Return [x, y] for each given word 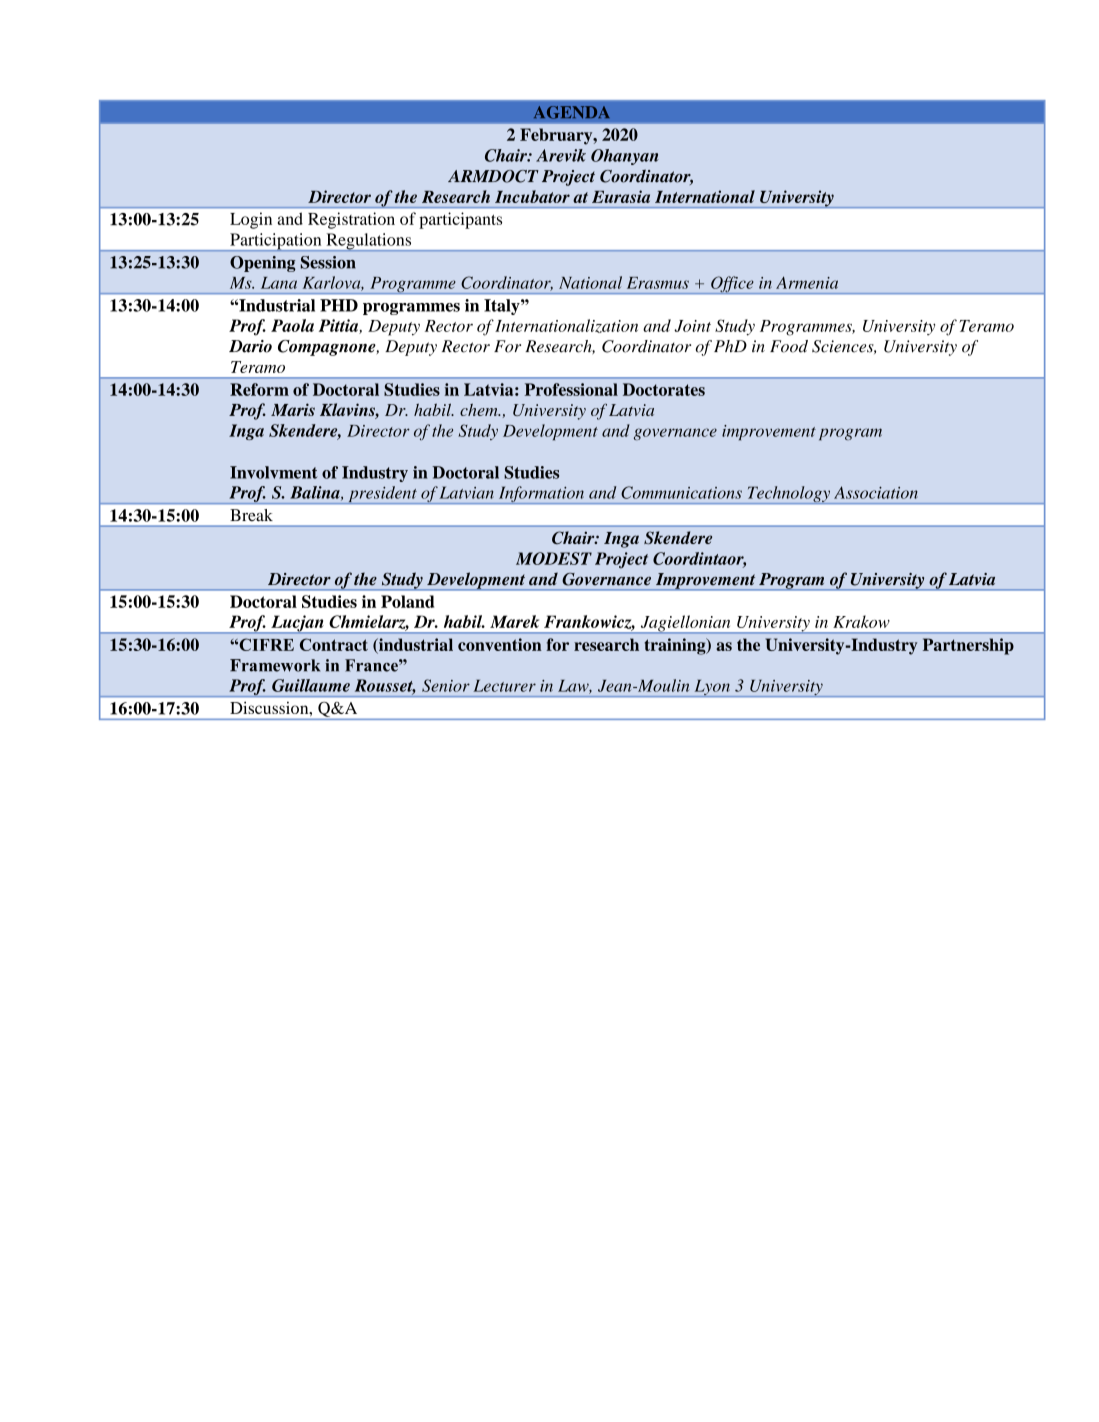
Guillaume [311, 685]
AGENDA [572, 112]
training [676, 646]
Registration [351, 220]
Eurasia [621, 196]
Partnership [968, 646]
